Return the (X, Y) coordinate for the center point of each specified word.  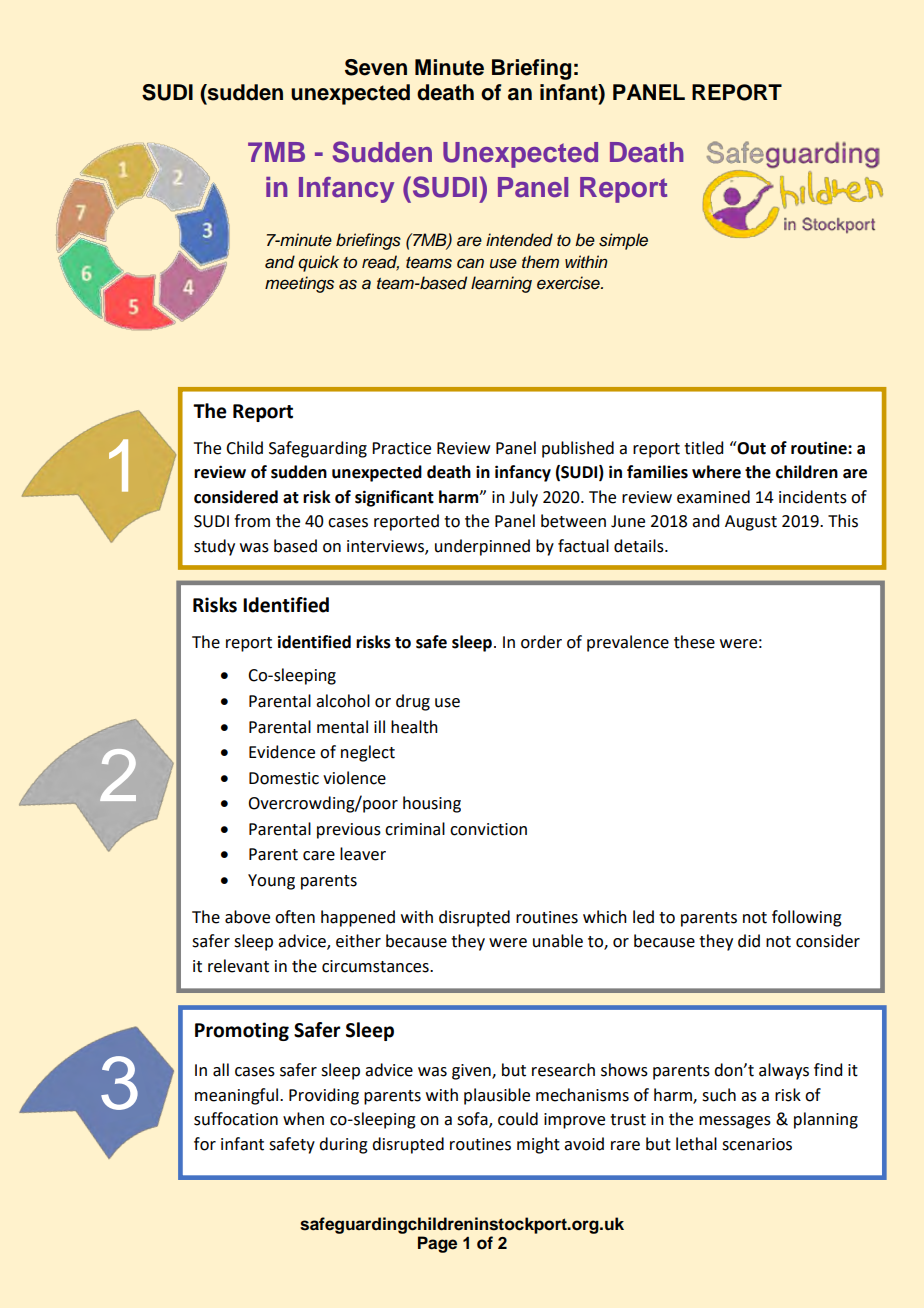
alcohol (343, 701)
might (538, 1145)
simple (623, 241)
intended (519, 240)
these (694, 642)
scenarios (757, 1144)
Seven (376, 67)
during (343, 1145)
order (541, 642)
